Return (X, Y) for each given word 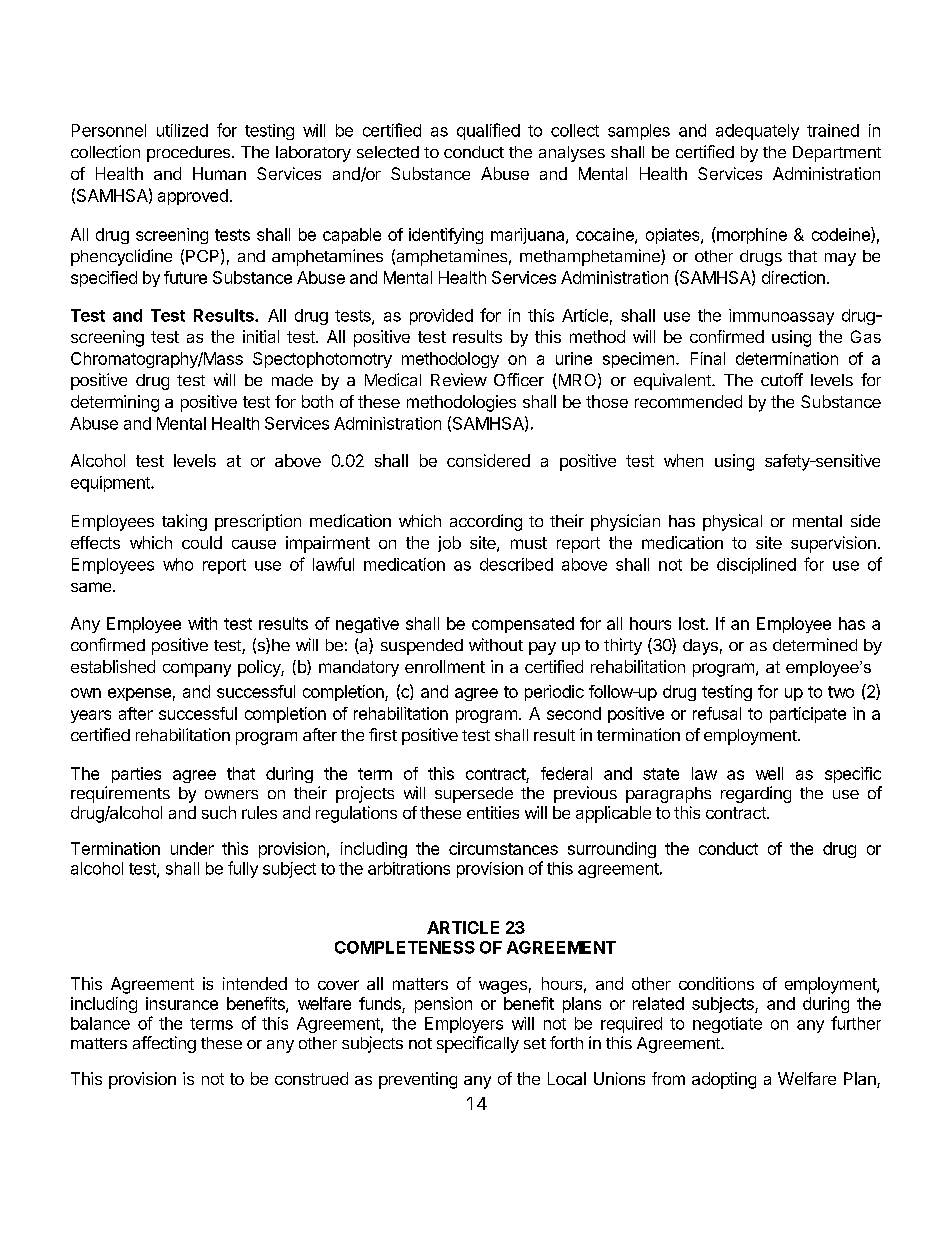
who (178, 564)
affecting (164, 1044)
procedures (190, 154)
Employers (464, 1025)
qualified (488, 131)
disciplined (756, 566)
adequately (757, 132)
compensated (523, 625)
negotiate (727, 1025)
